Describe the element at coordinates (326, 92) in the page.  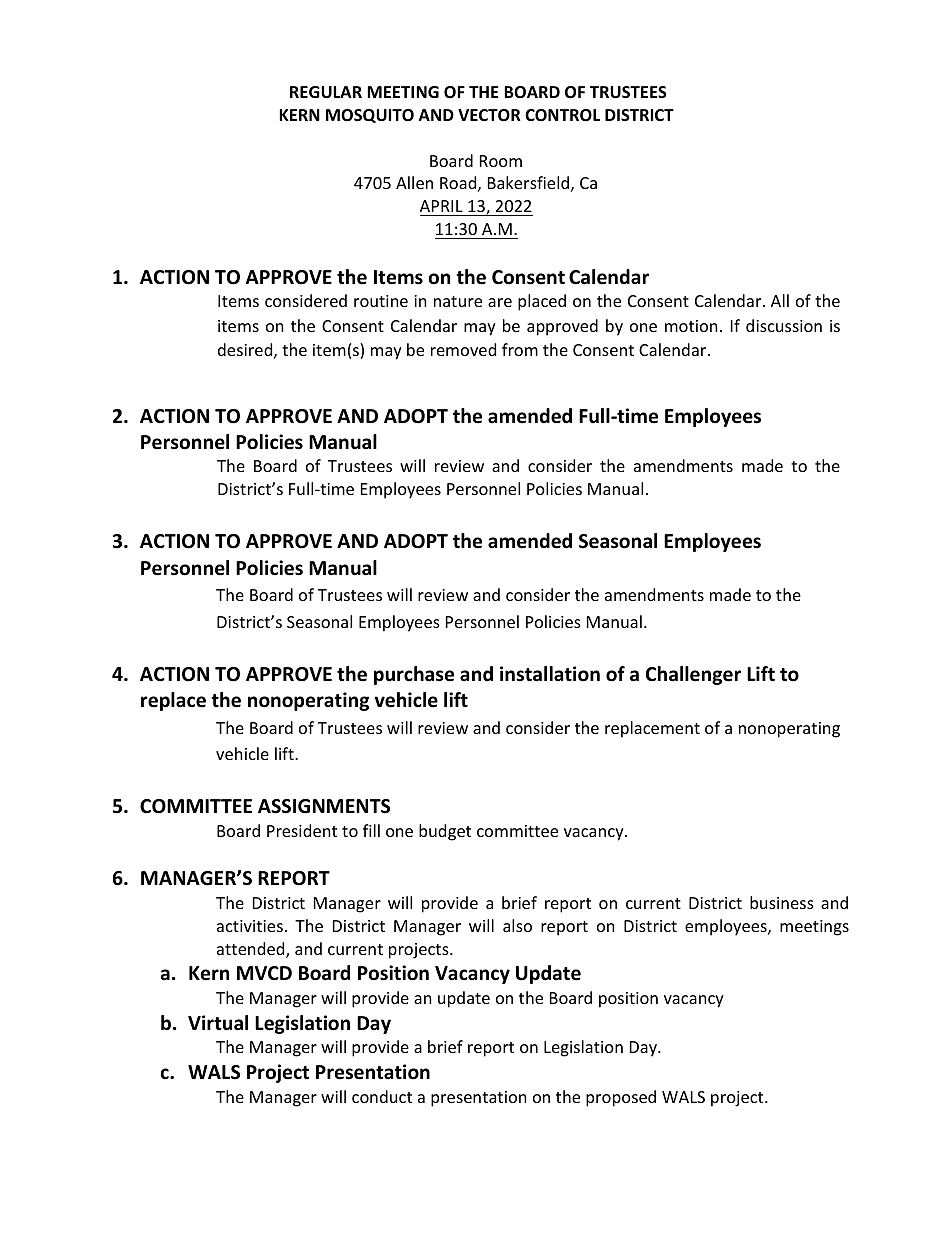
I see `REGULAR` at that location.
